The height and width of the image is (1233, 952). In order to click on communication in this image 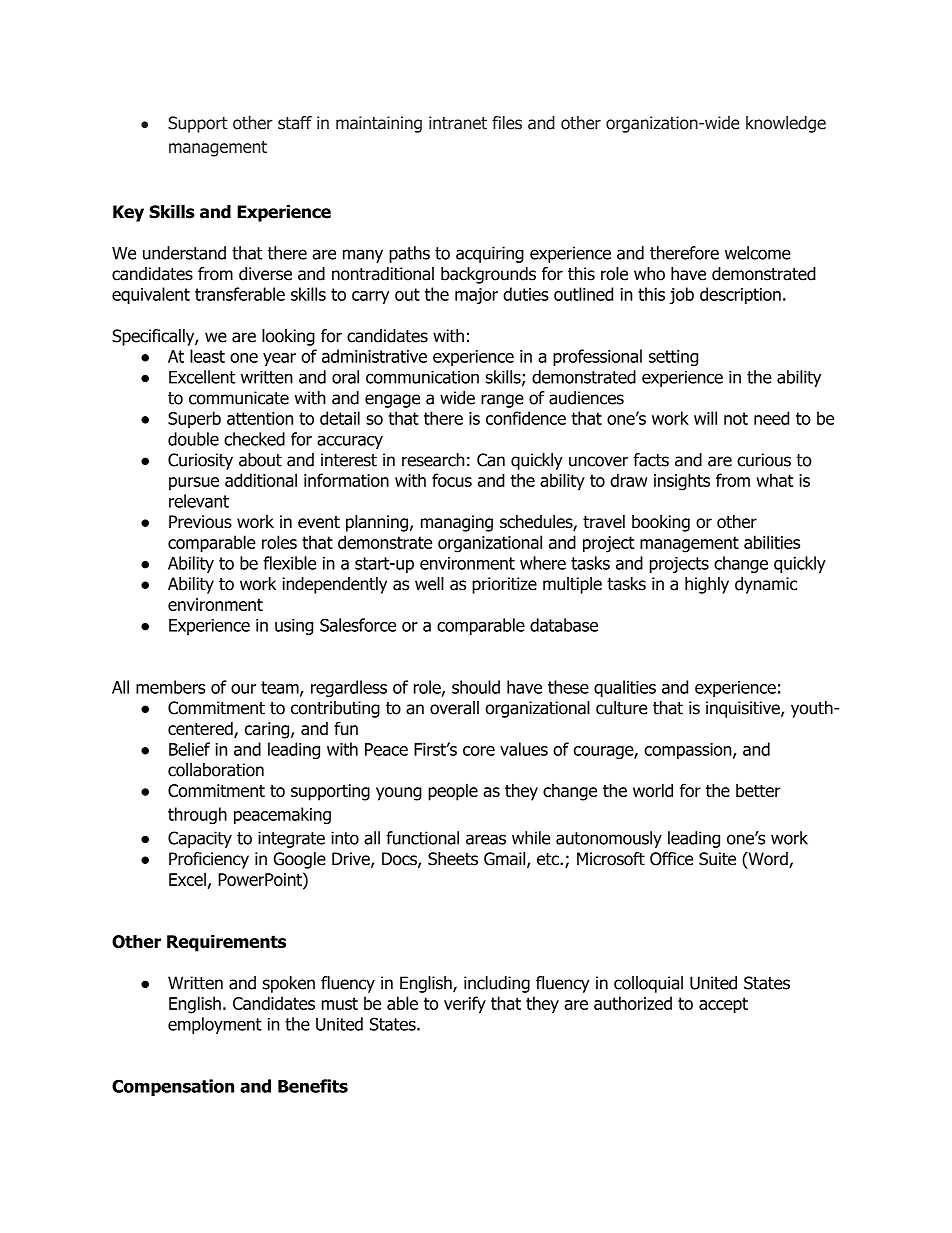, I will do `click(422, 377)`.
